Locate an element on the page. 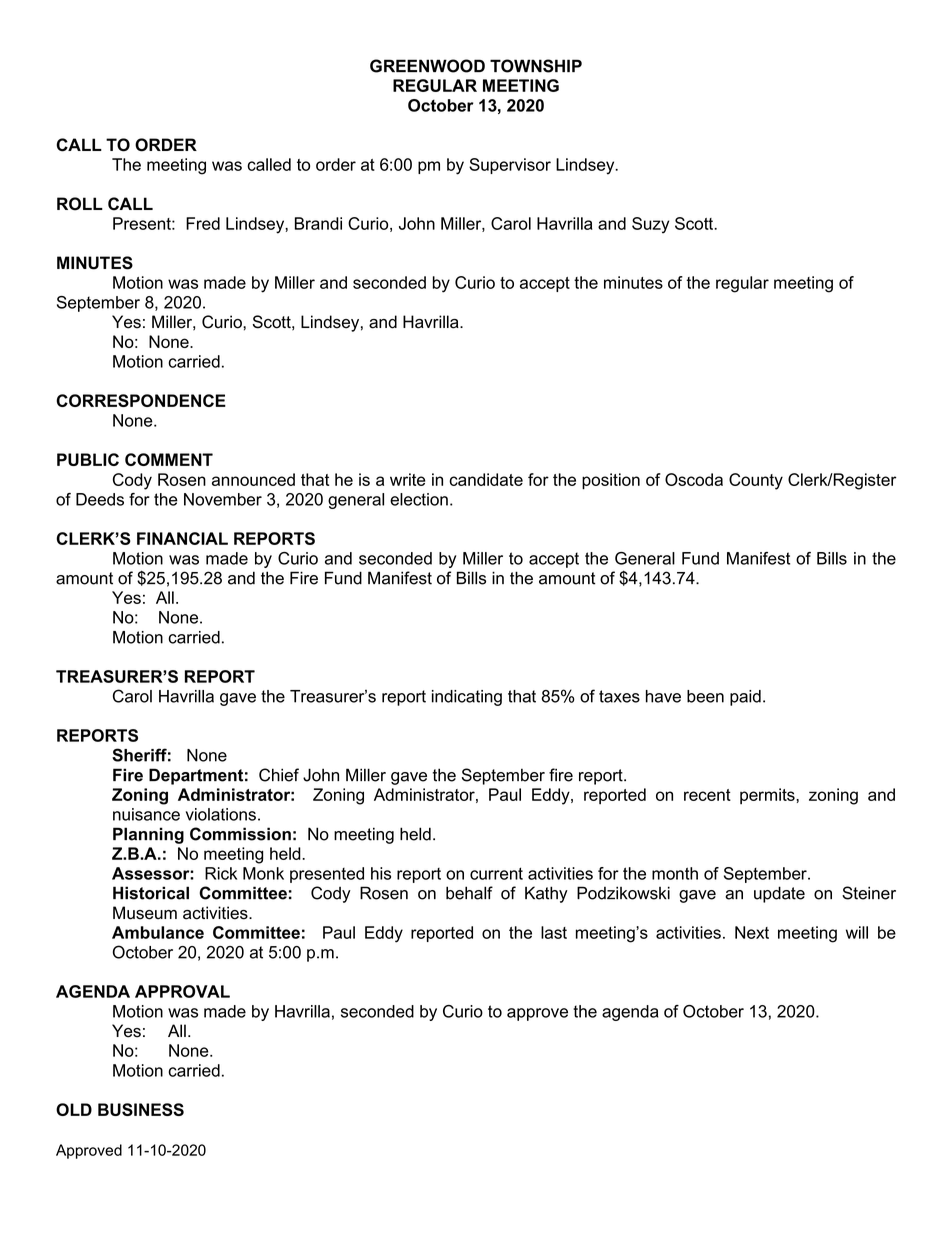 The height and width of the image is (1233, 952). permits is located at coordinates (768, 796).
